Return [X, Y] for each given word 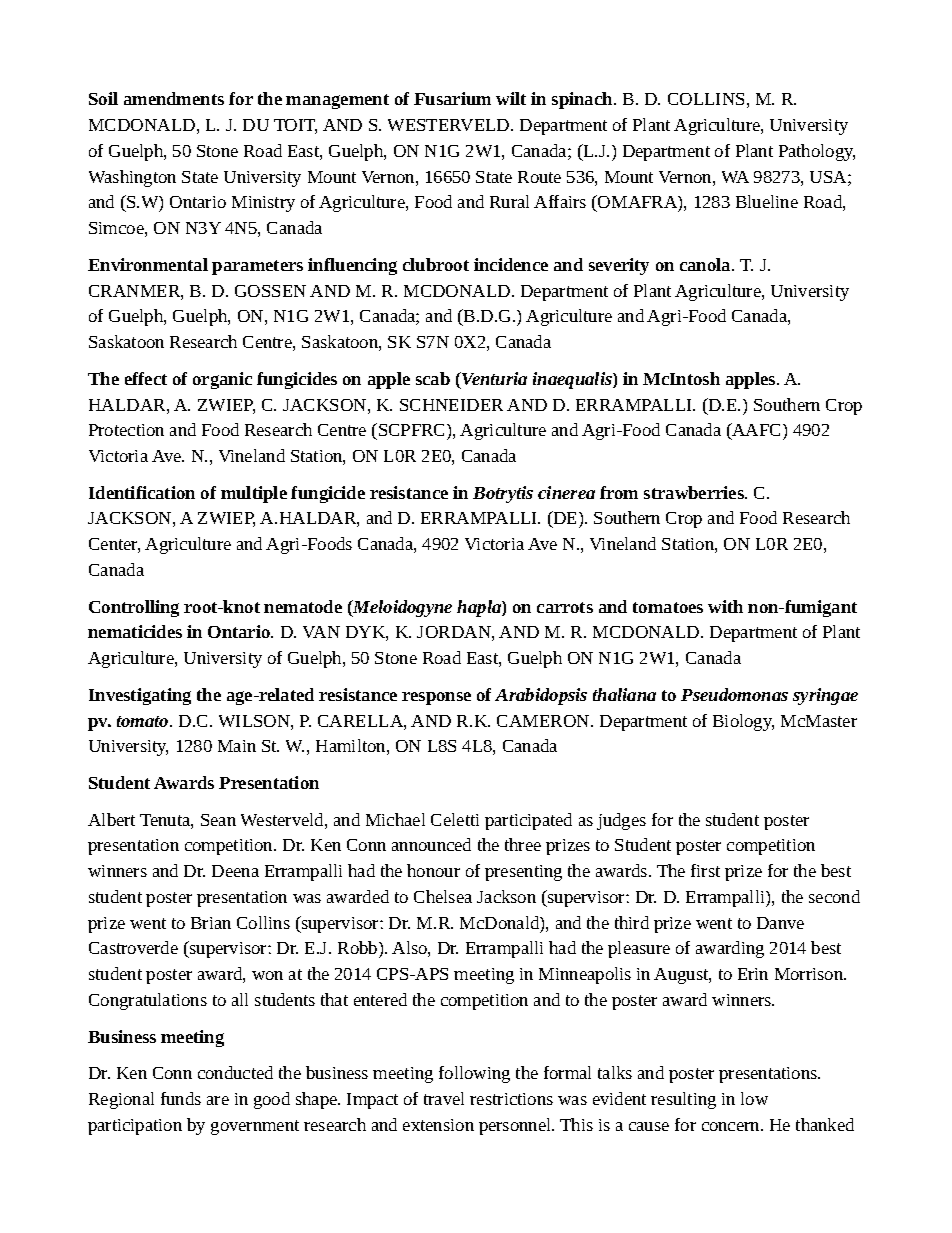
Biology [743, 722]
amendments [174, 98]
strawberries [695, 492]
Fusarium [452, 98]
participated [528, 821]
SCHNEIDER [451, 405]
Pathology [817, 152]
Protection [126, 430]
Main [237, 746]
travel [444, 1098]
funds [181, 1098]
